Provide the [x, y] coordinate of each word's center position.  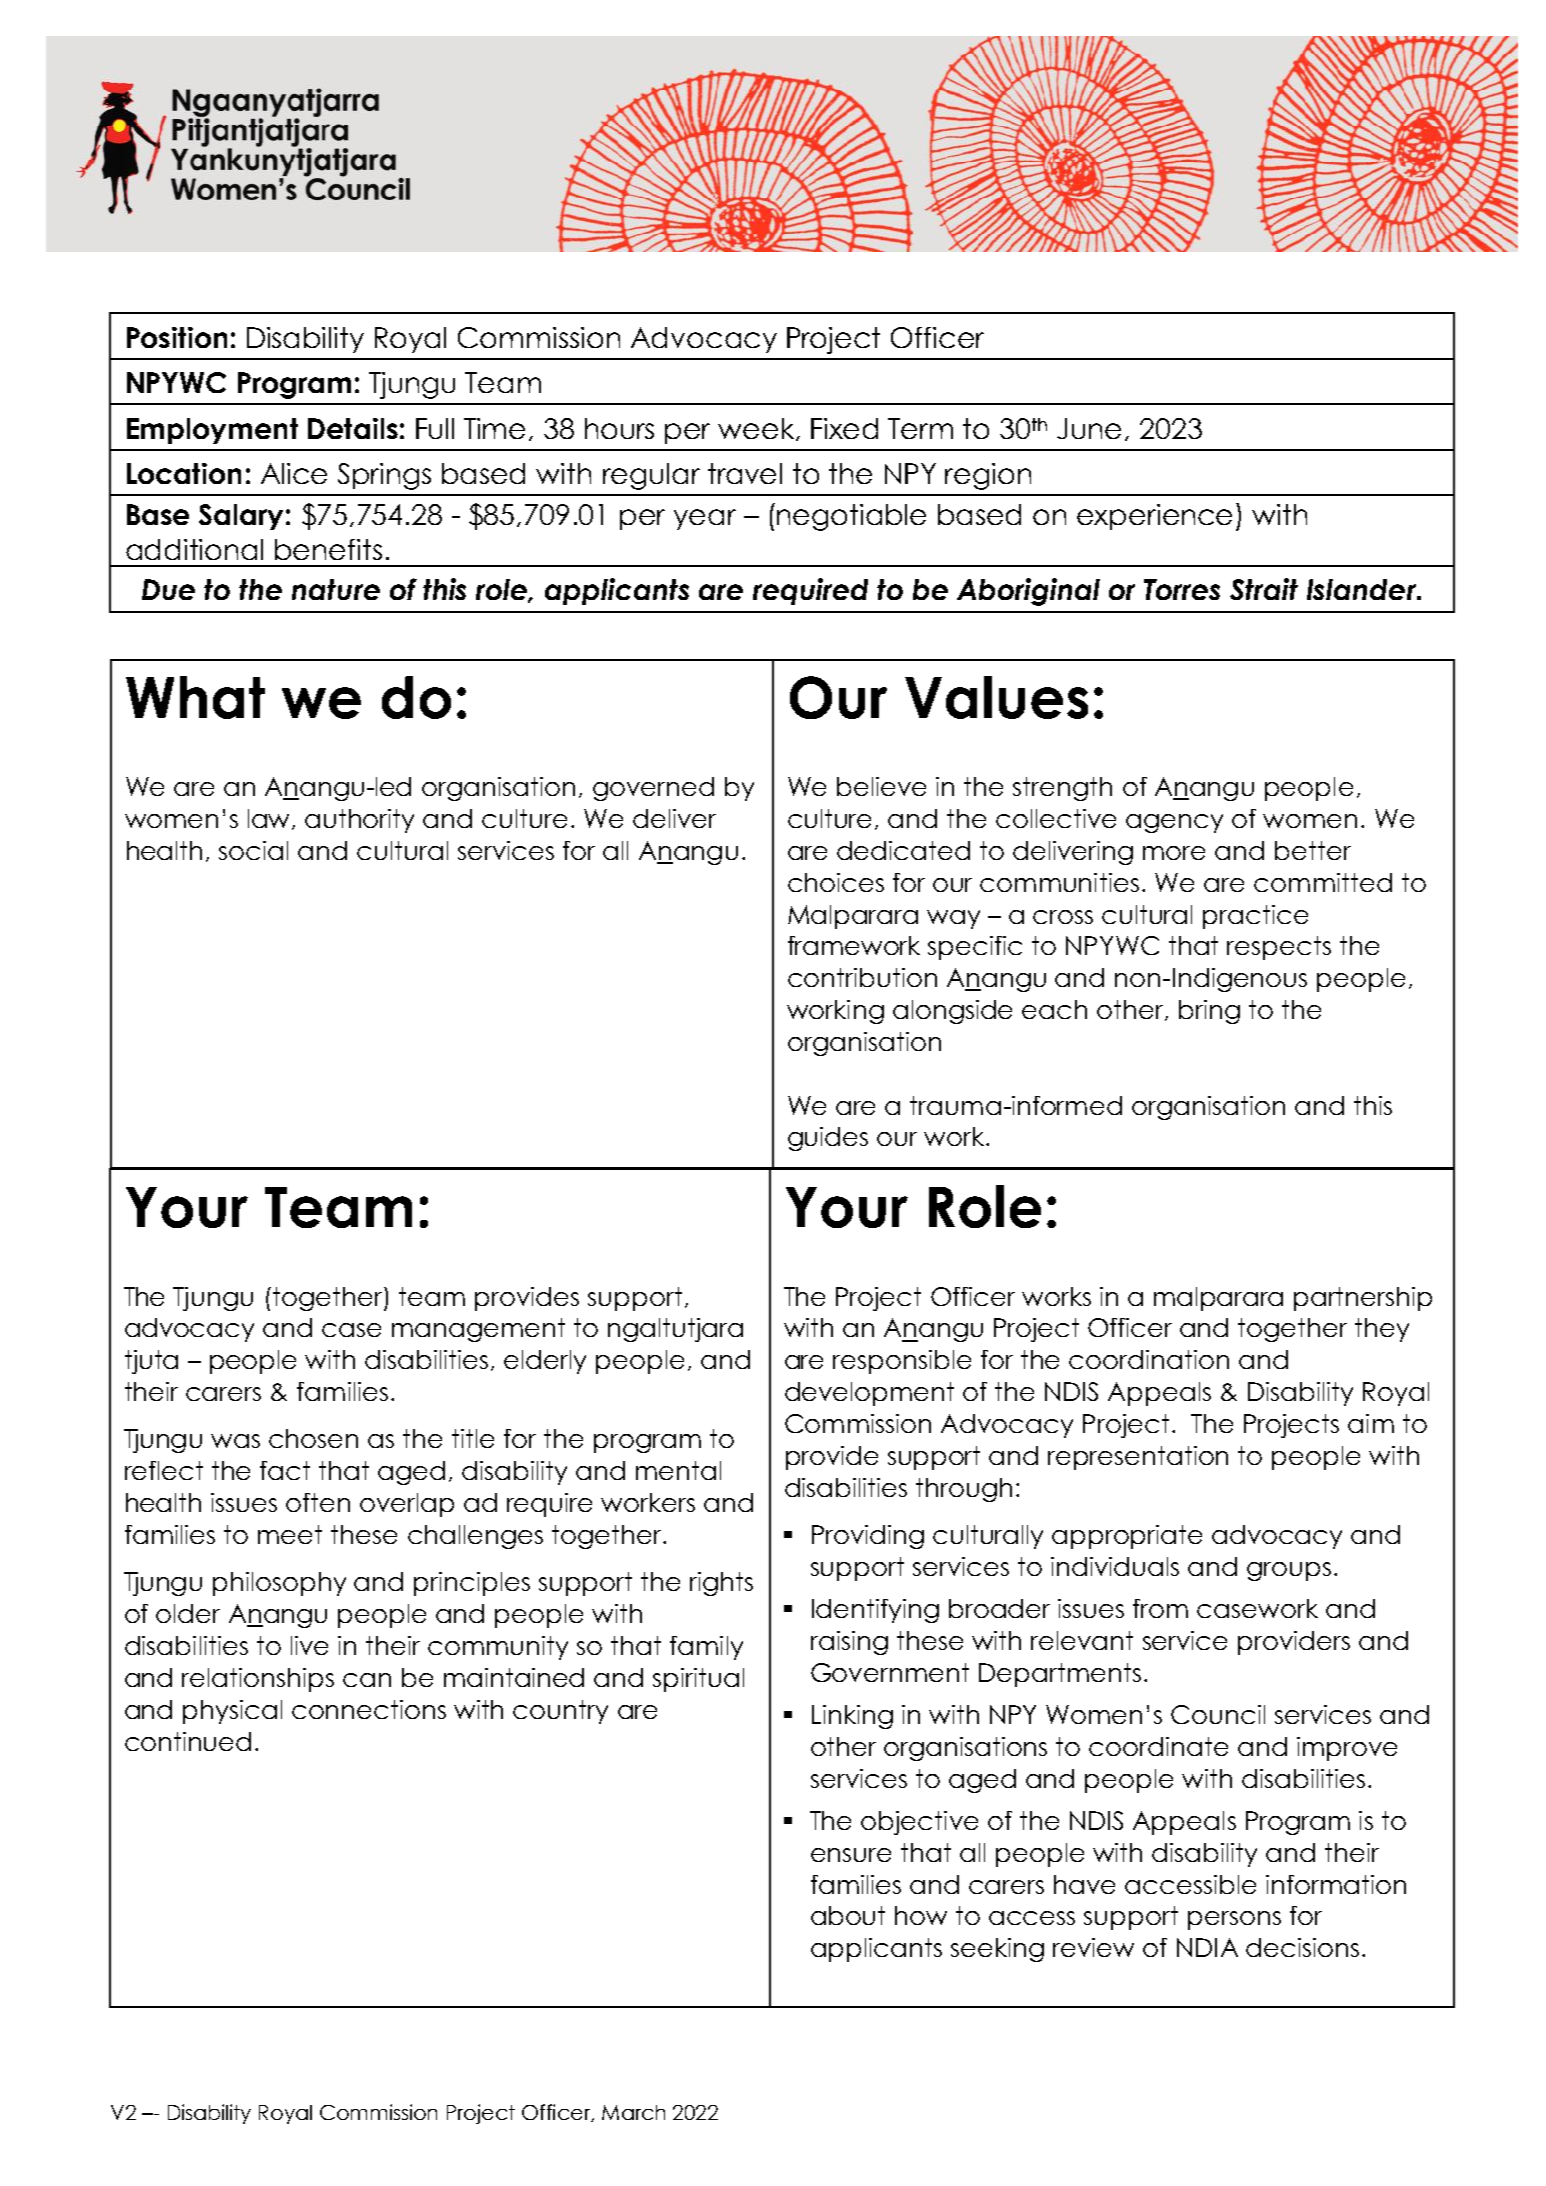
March [633, 2112]
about [848, 1915]
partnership [1363, 1299]
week [757, 429]
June [1089, 428]
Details [353, 428]
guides [828, 1139]
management [478, 1330]
